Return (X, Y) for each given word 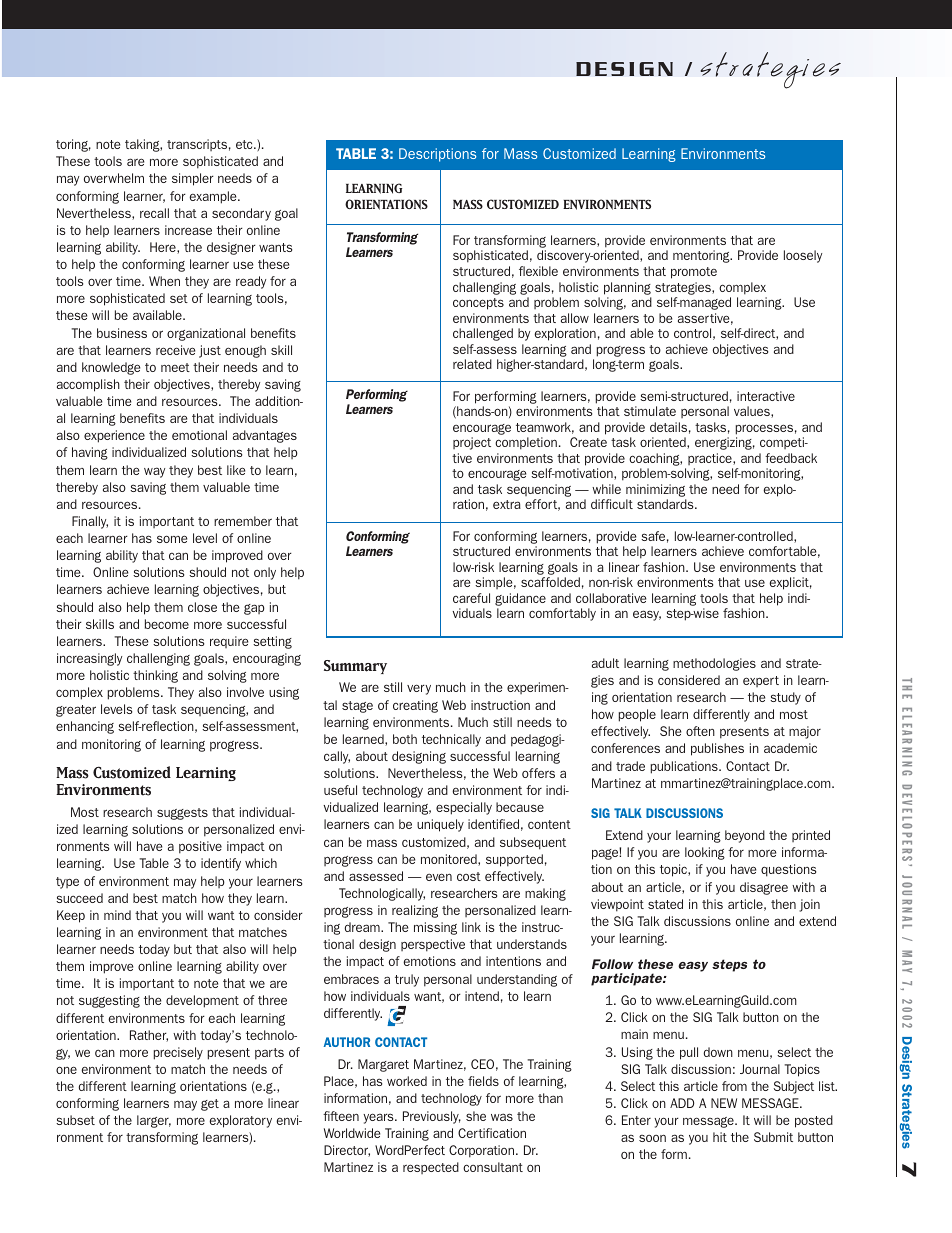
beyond (745, 836)
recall (154, 213)
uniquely (440, 825)
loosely (803, 256)
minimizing (656, 492)
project (472, 443)
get (210, 1105)
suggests (182, 814)
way (154, 472)
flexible (538, 271)
